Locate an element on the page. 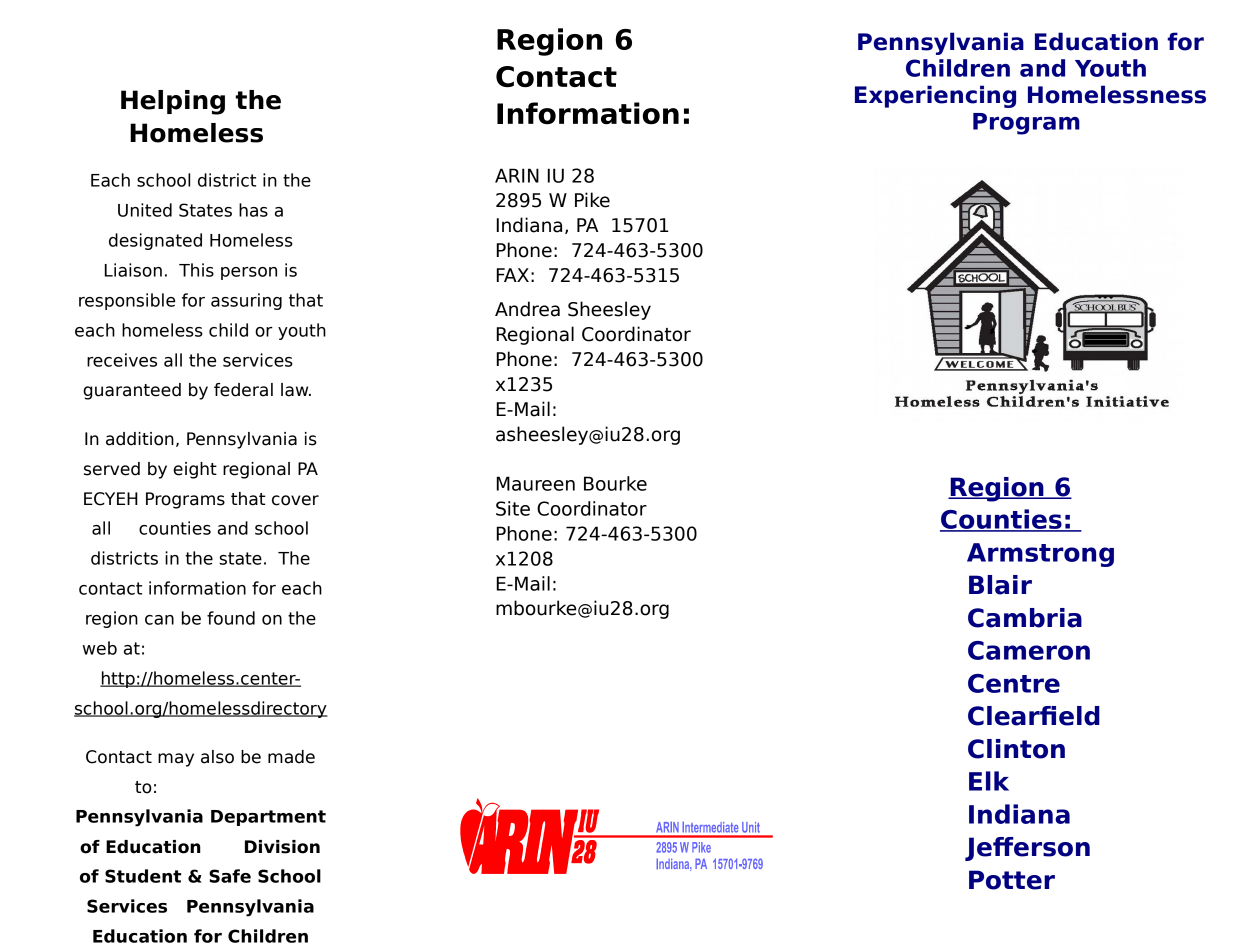 This document has width=1233, height=952. ARIN is located at coordinates (517, 175).
